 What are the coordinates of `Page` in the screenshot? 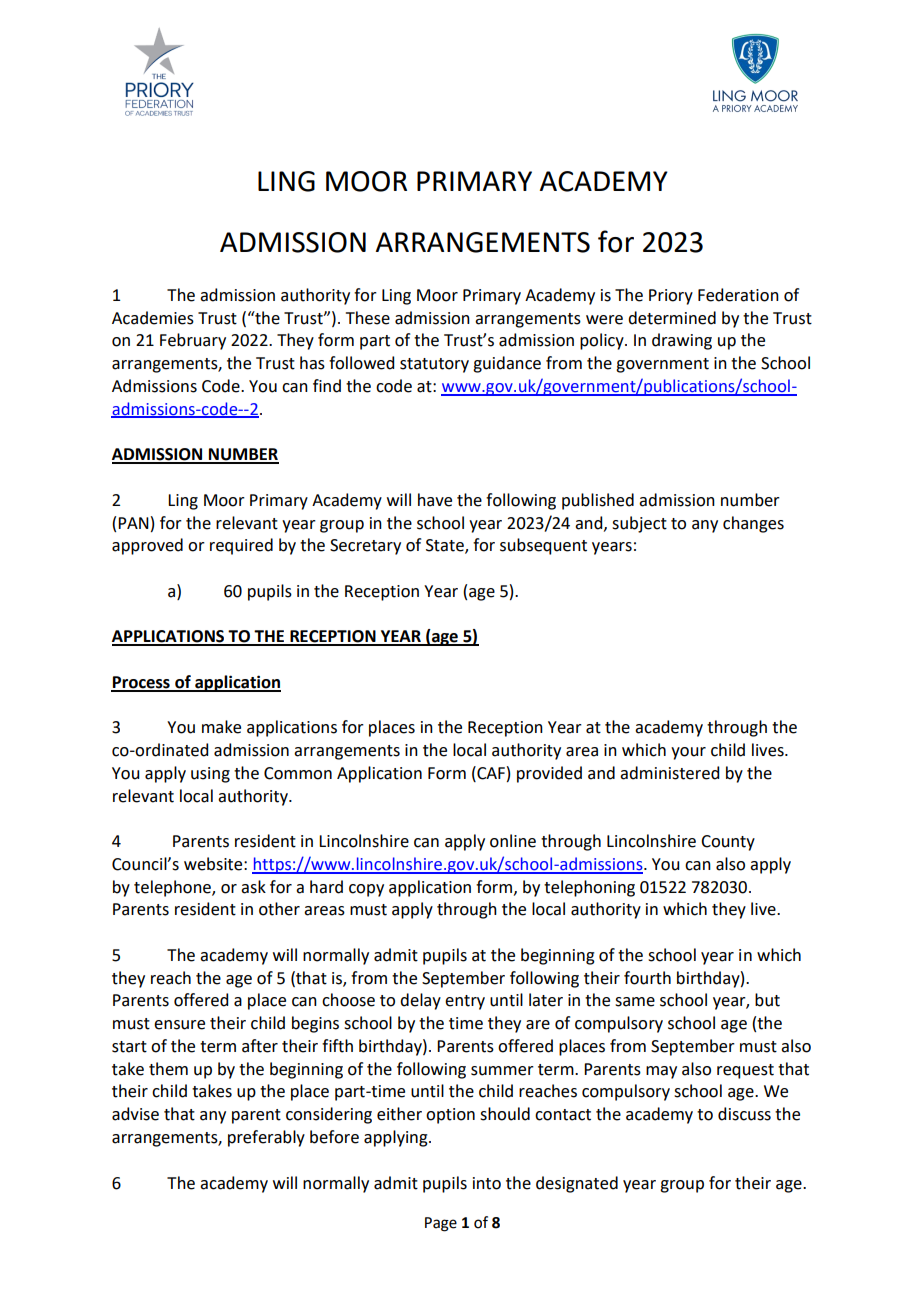 It's located at (441, 1224).
